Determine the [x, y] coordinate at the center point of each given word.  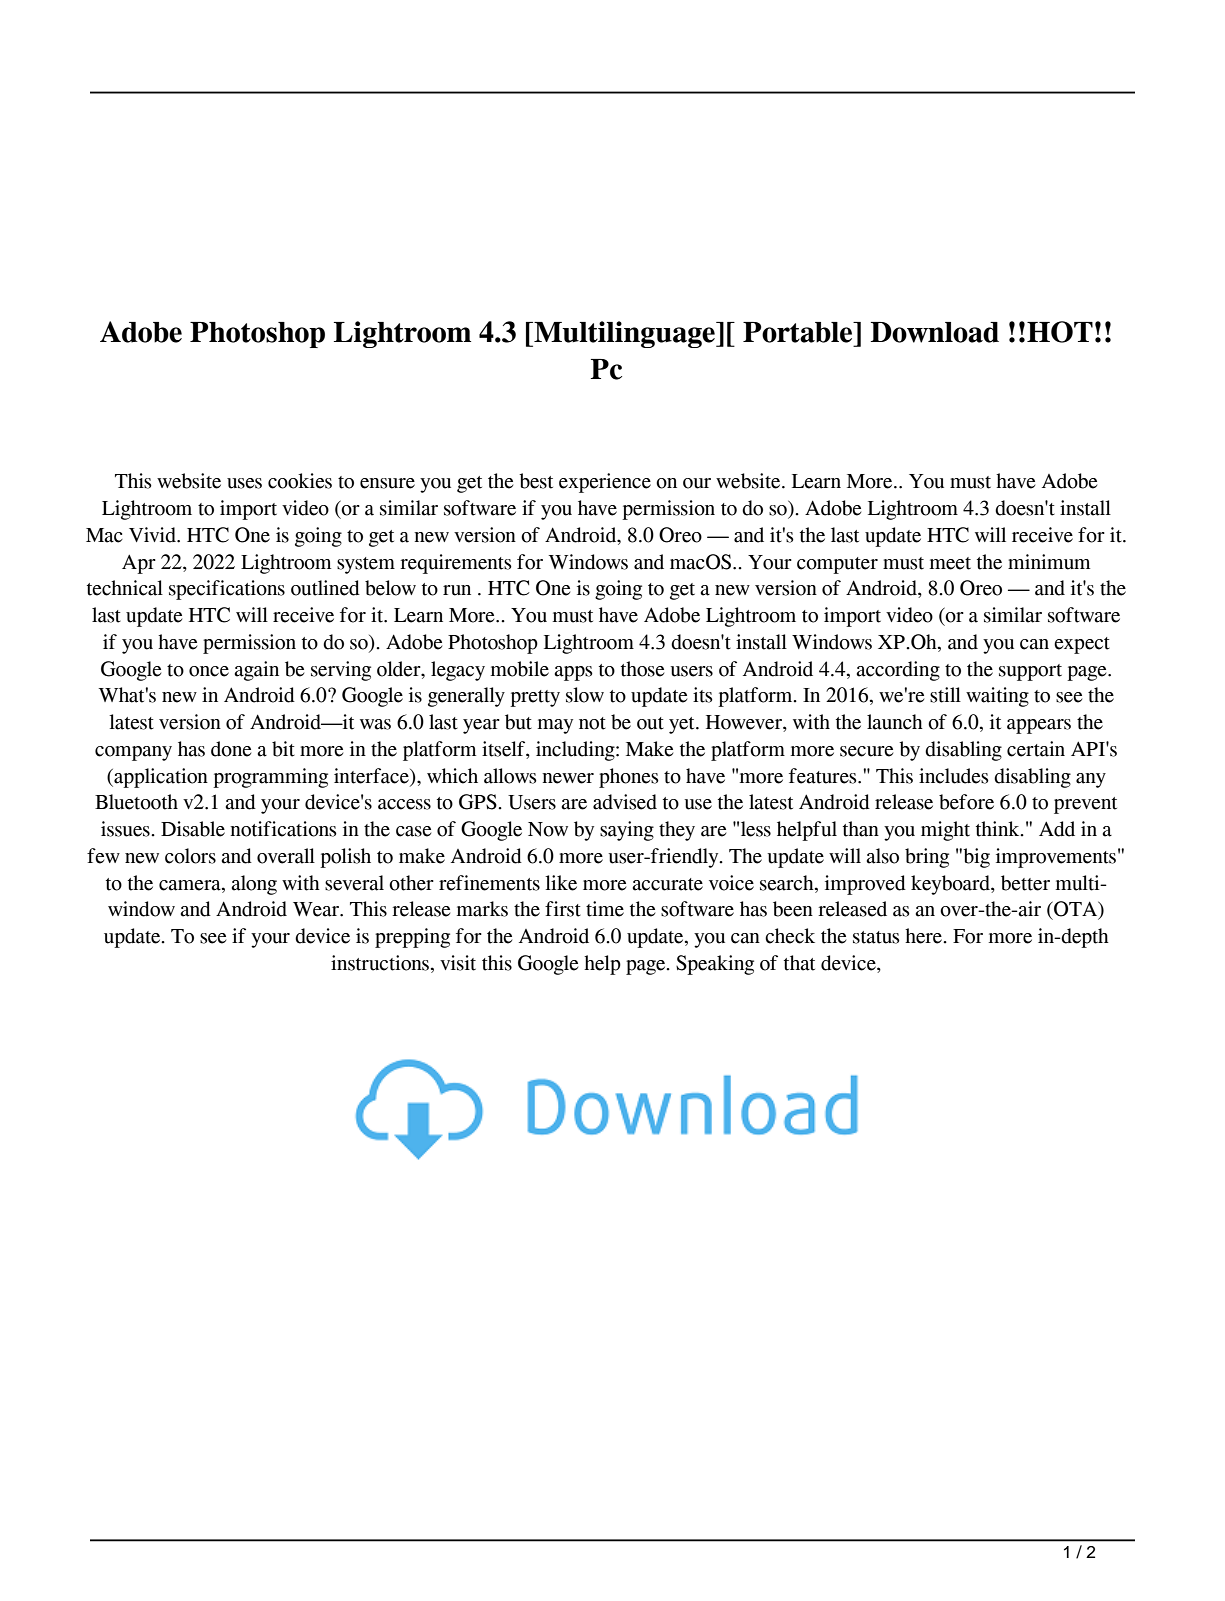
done [231, 749]
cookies [300, 481]
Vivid [154, 535]
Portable [799, 332]
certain [1036, 749]
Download [935, 332]
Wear [317, 909]
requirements [456, 564]
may [555, 726]
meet [950, 563]
